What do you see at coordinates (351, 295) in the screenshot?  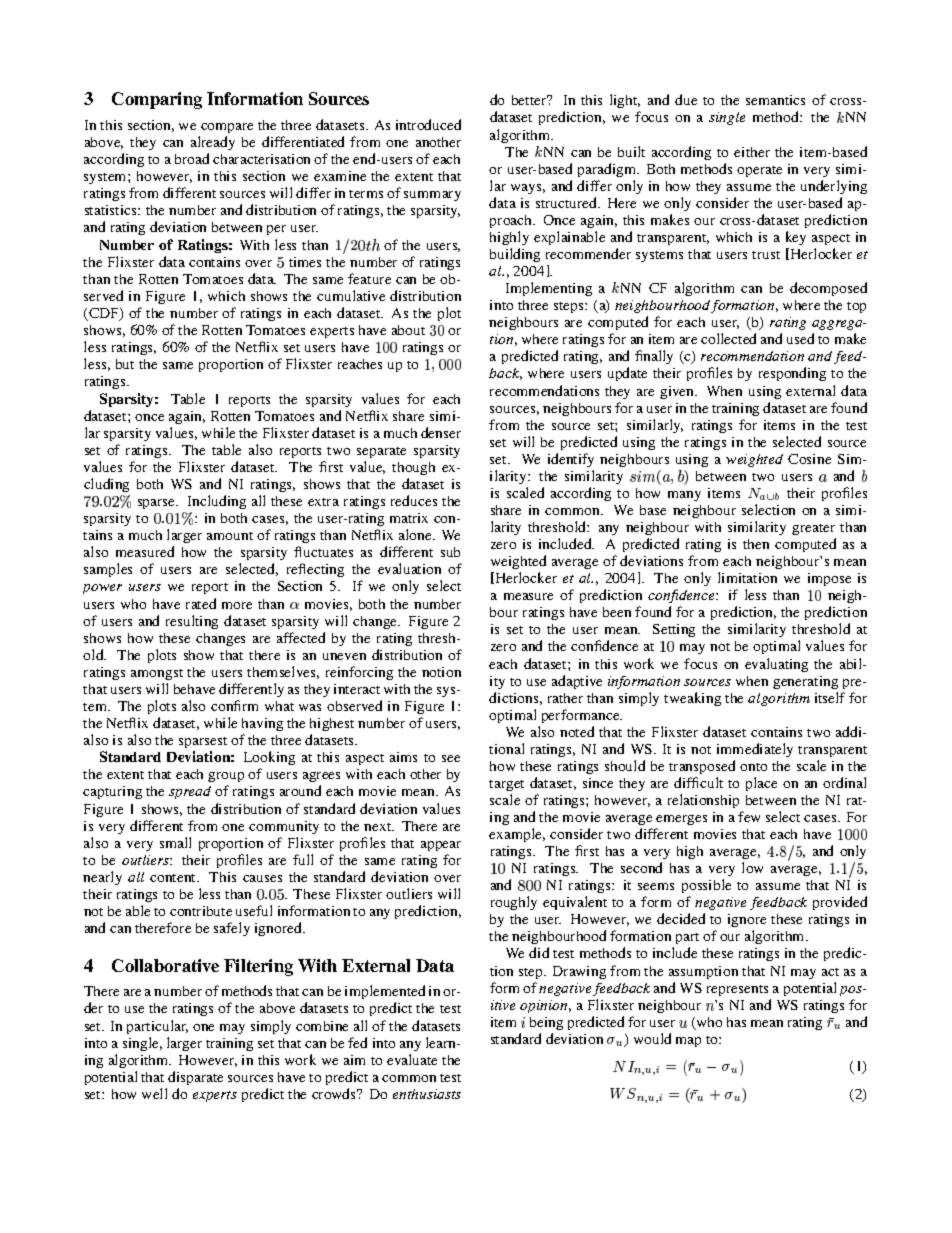 I see `cumulative` at bounding box center [351, 295].
